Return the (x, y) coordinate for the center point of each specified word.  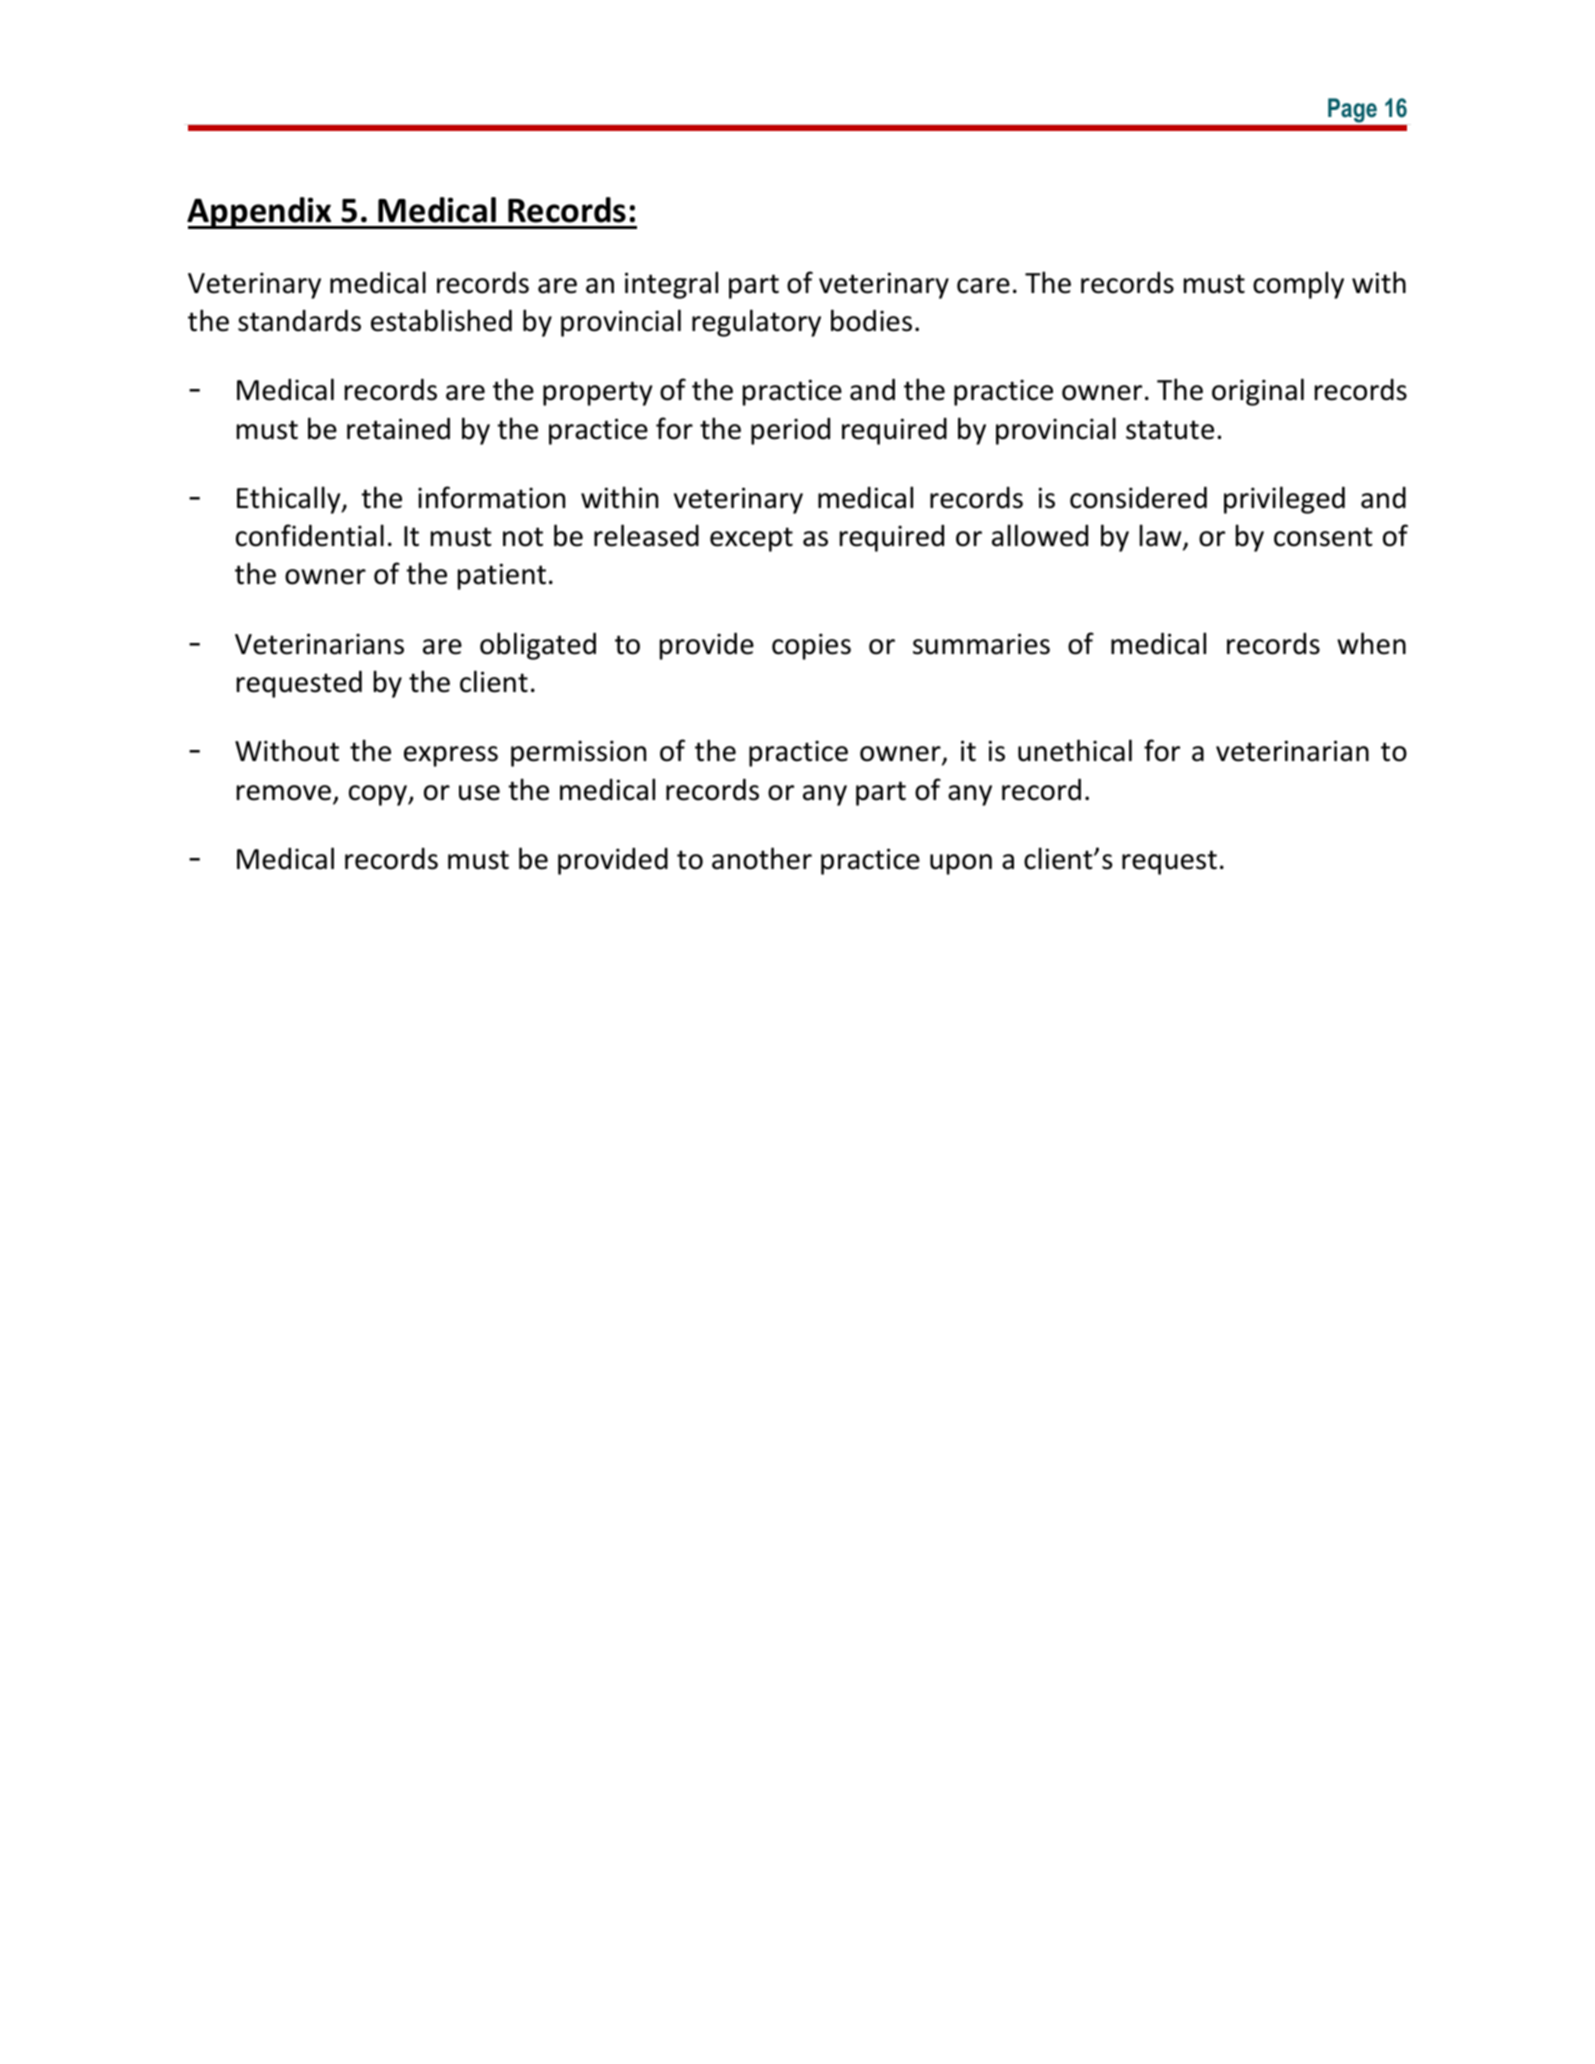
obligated (538, 646)
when (1371, 643)
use (479, 793)
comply (1298, 285)
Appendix (260, 213)
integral (671, 285)
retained (398, 428)
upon (961, 864)
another (762, 858)
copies (811, 646)
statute (1170, 430)
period (790, 431)
